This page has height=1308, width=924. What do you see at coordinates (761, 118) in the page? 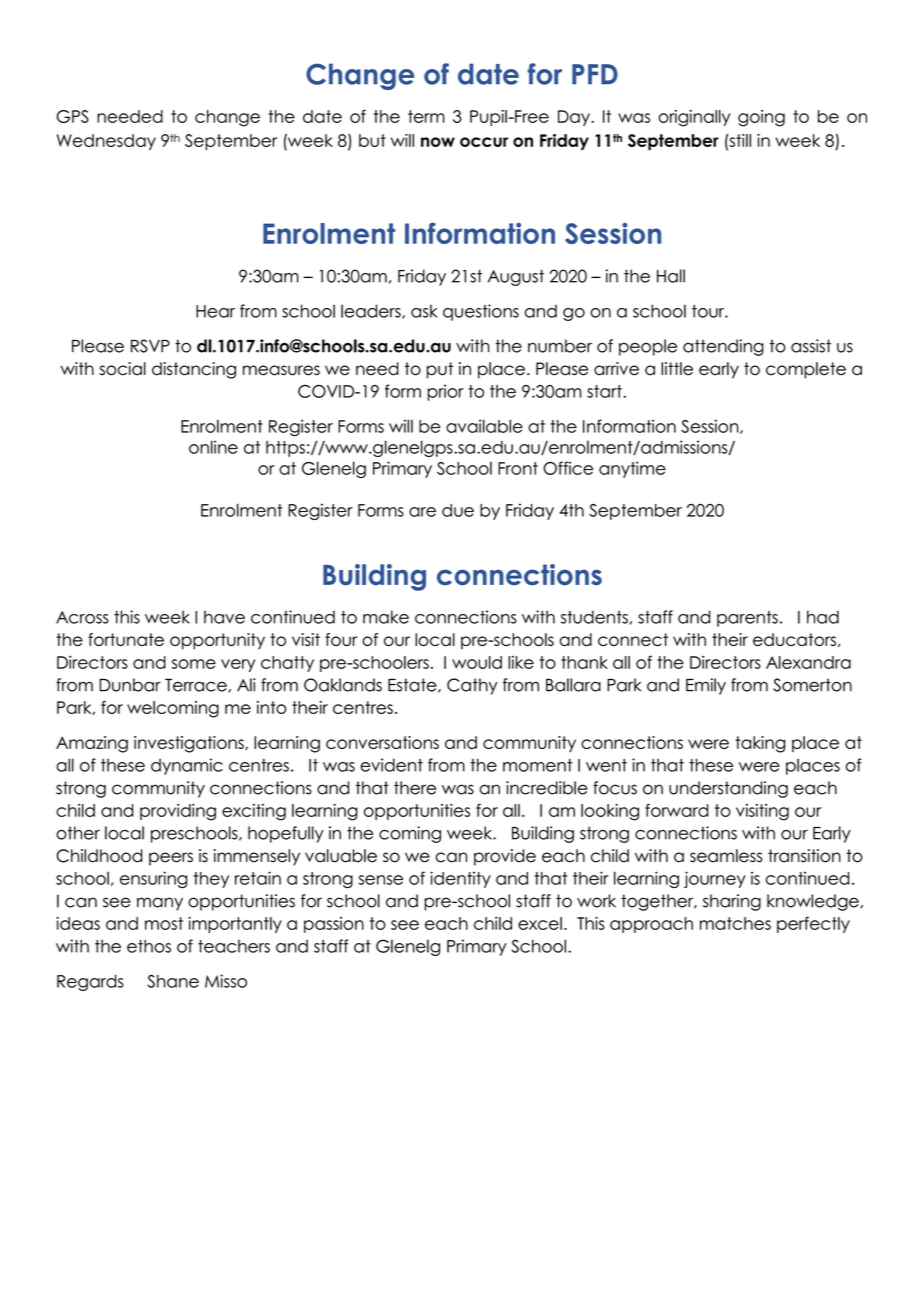
I see `going` at bounding box center [761, 118].
